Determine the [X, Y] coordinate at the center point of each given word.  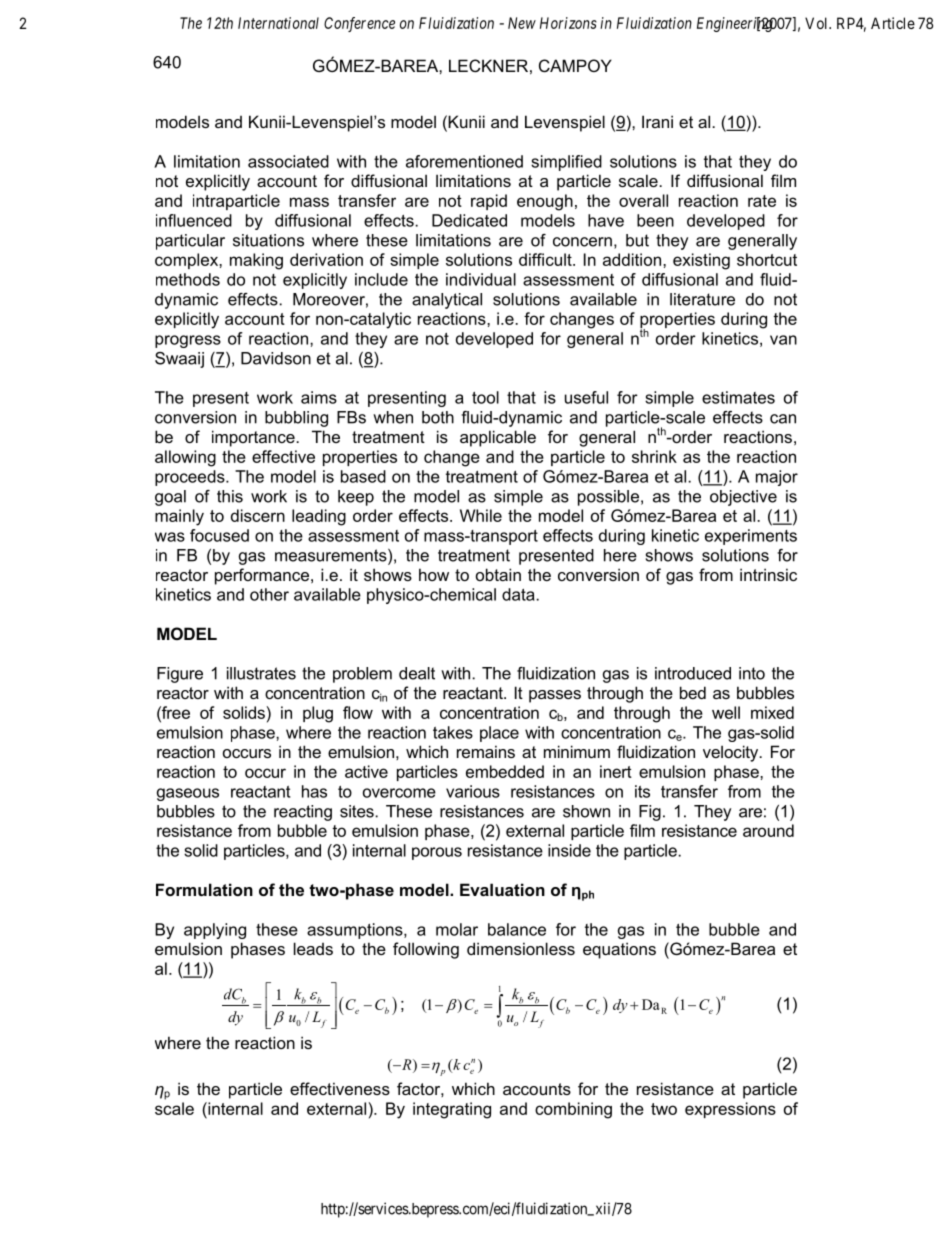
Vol [817, 23]
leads [313, 948]
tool [485, 397]
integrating [452, 1110]
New [522, 23]
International [278, 23]
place [499, 734]
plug [318, 714]
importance [254, 438]
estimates [738, 397]
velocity [732, 753]
